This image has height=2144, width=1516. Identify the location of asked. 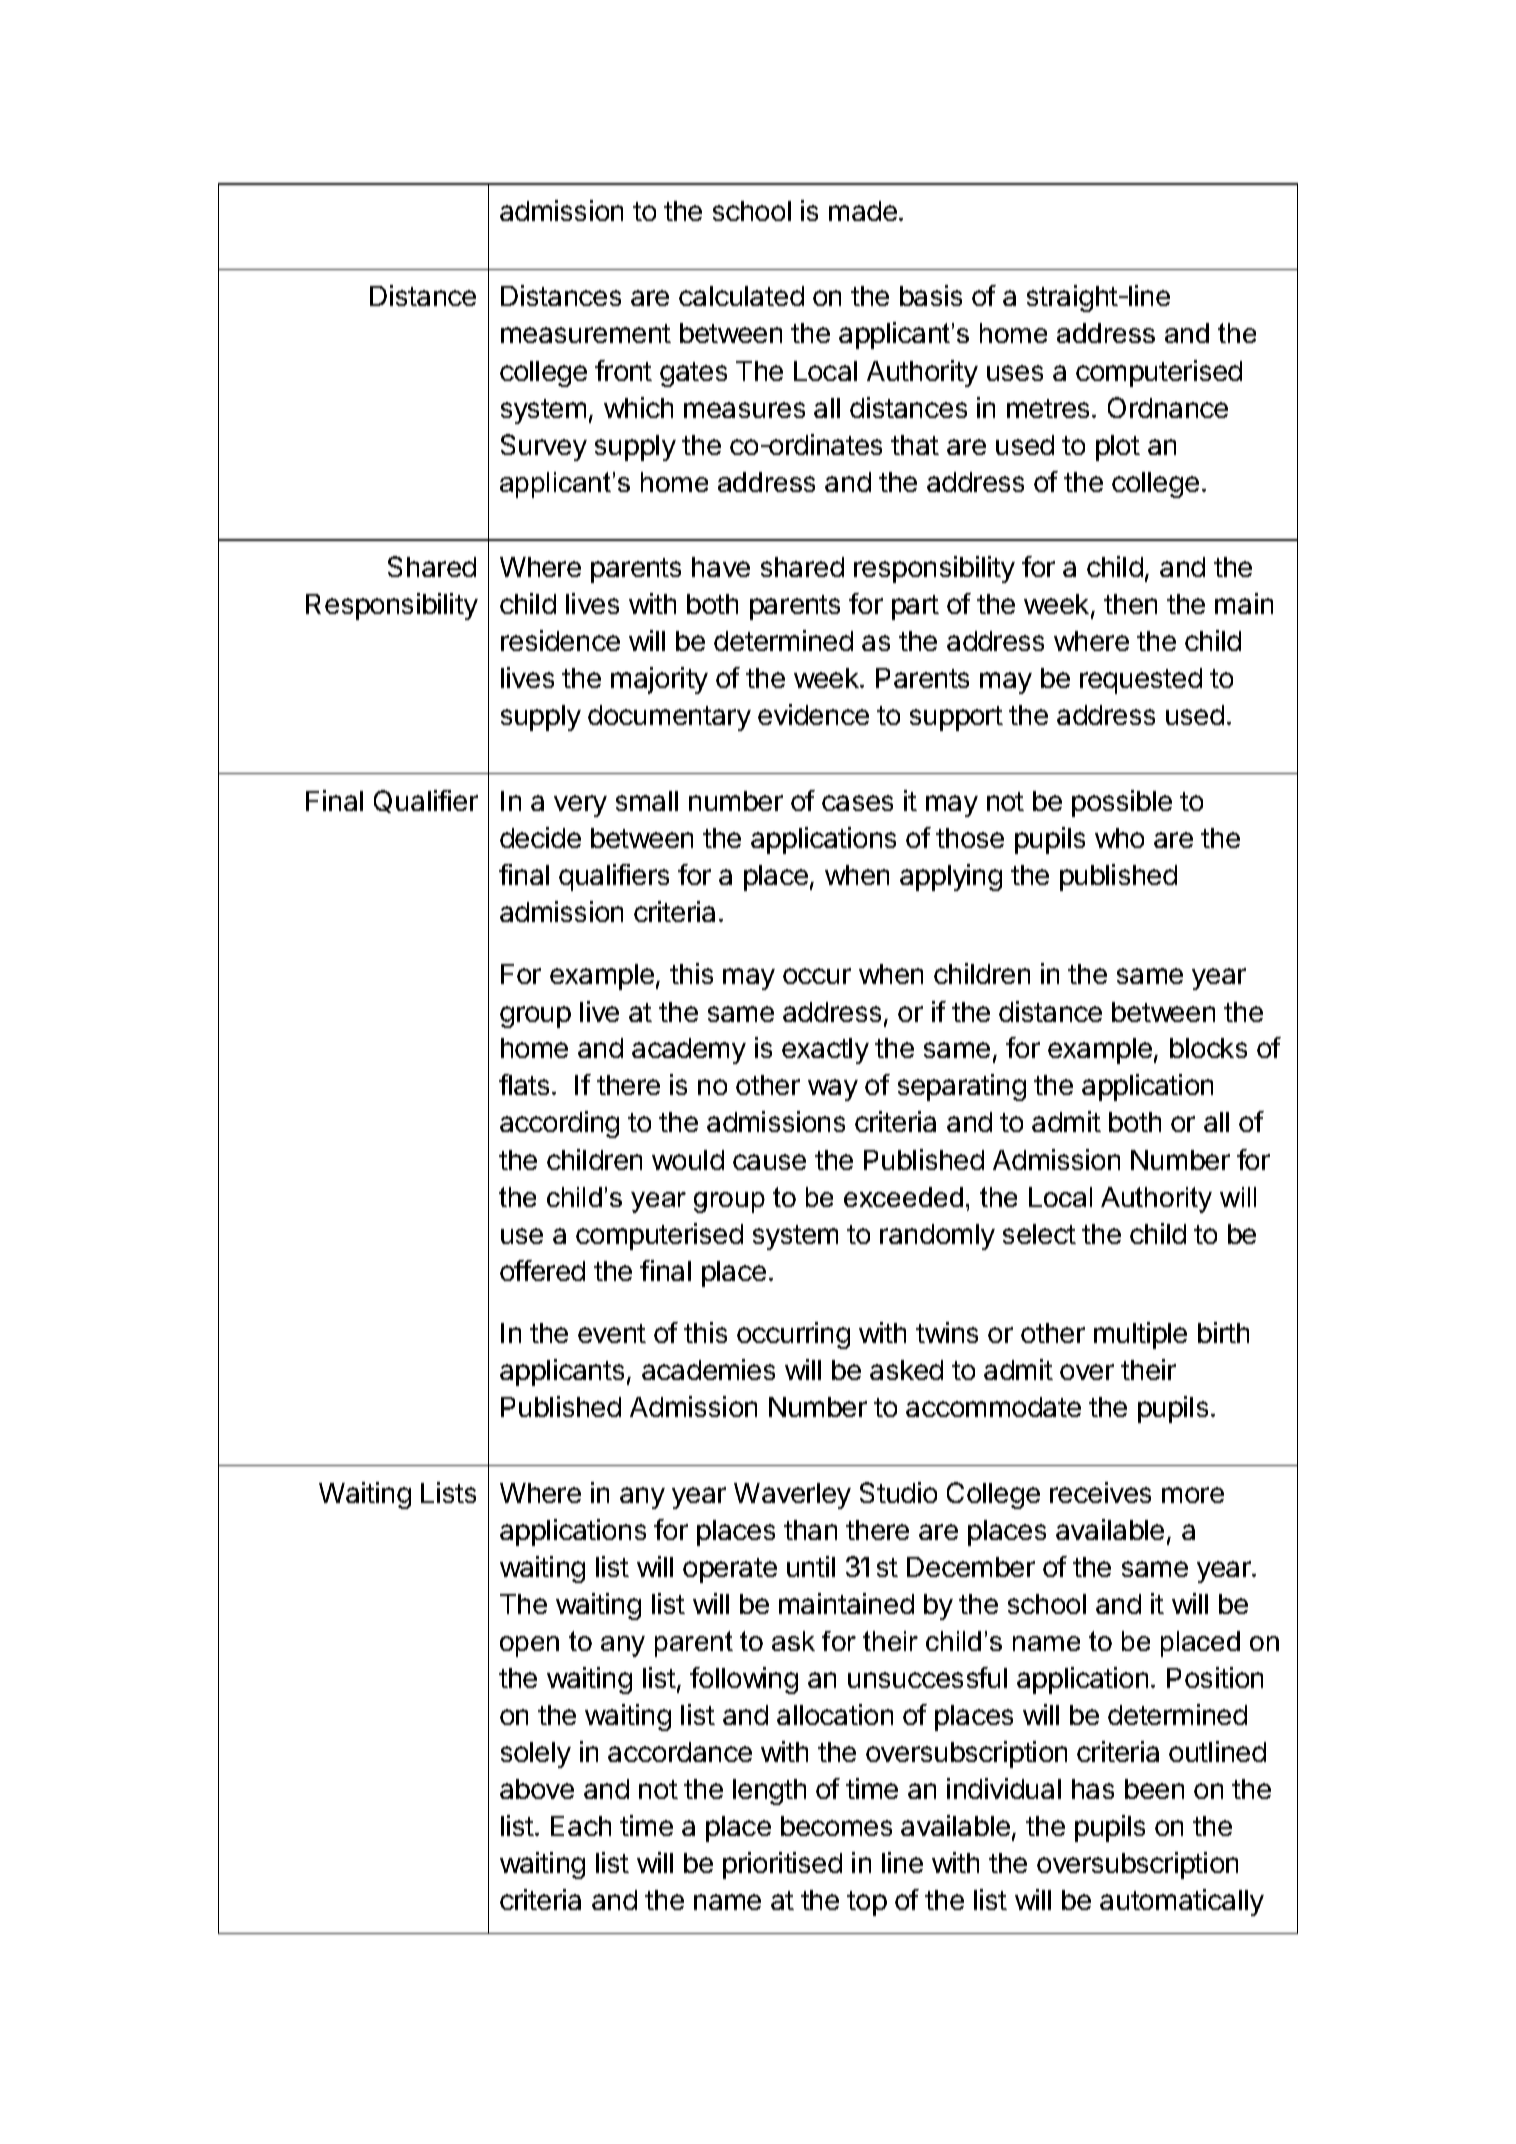
(906, 1370).
